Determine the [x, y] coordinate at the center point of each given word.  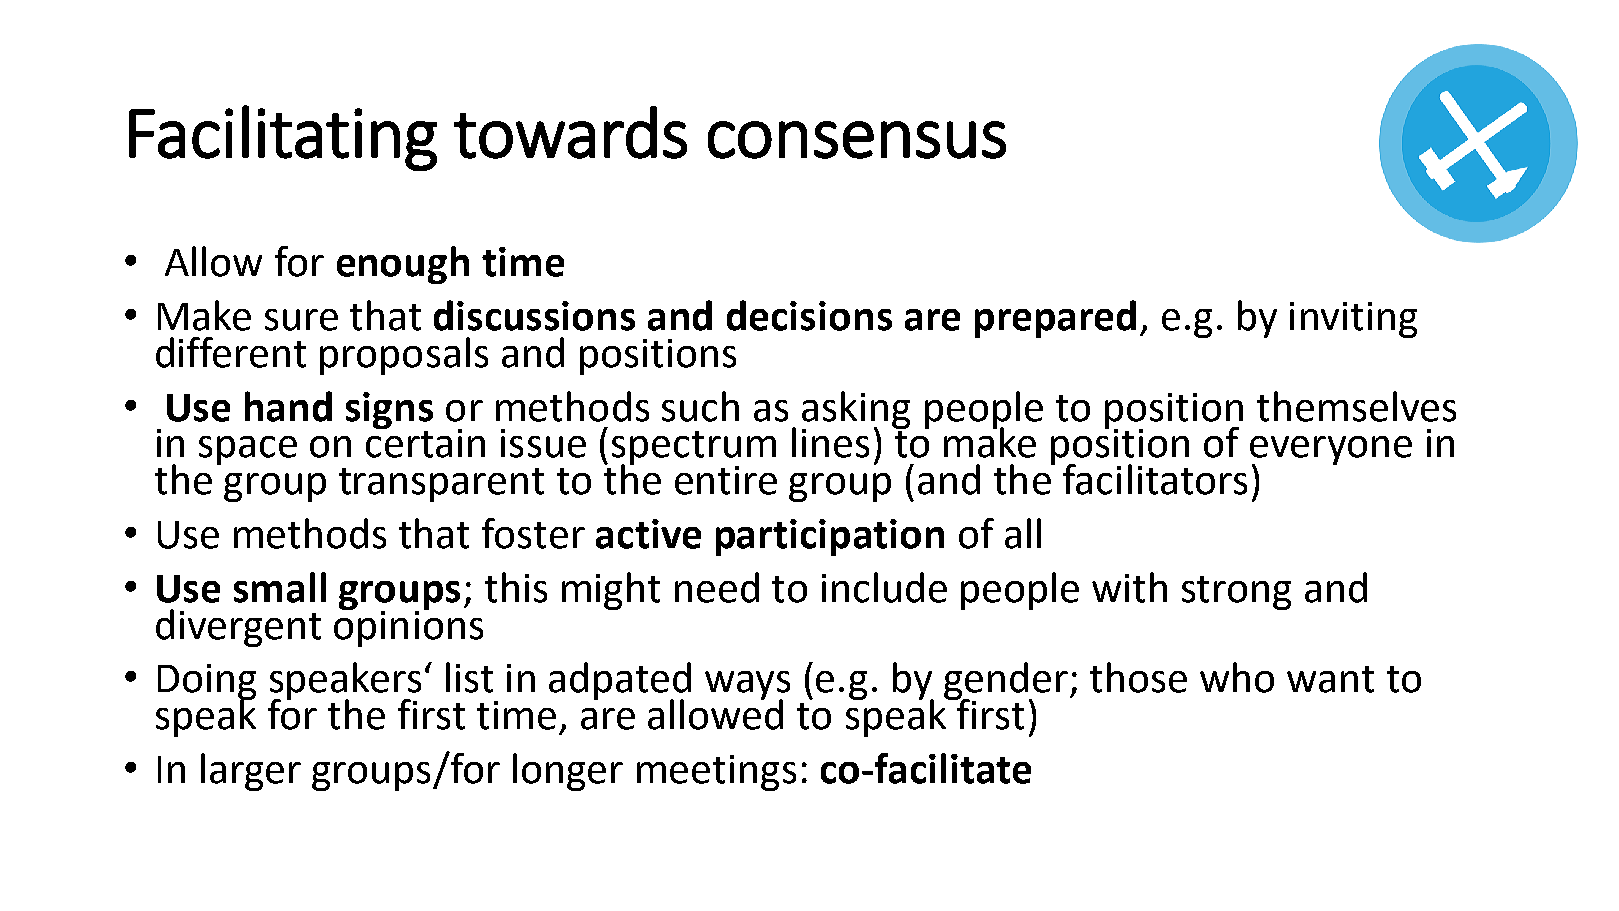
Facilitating [283, 138]
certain [425, 442]
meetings [716, 773]
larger [251, 772]
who [1237, 677]
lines [830, 442]
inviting [1353, 320]
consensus [857, 140]
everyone [1331, 452]
